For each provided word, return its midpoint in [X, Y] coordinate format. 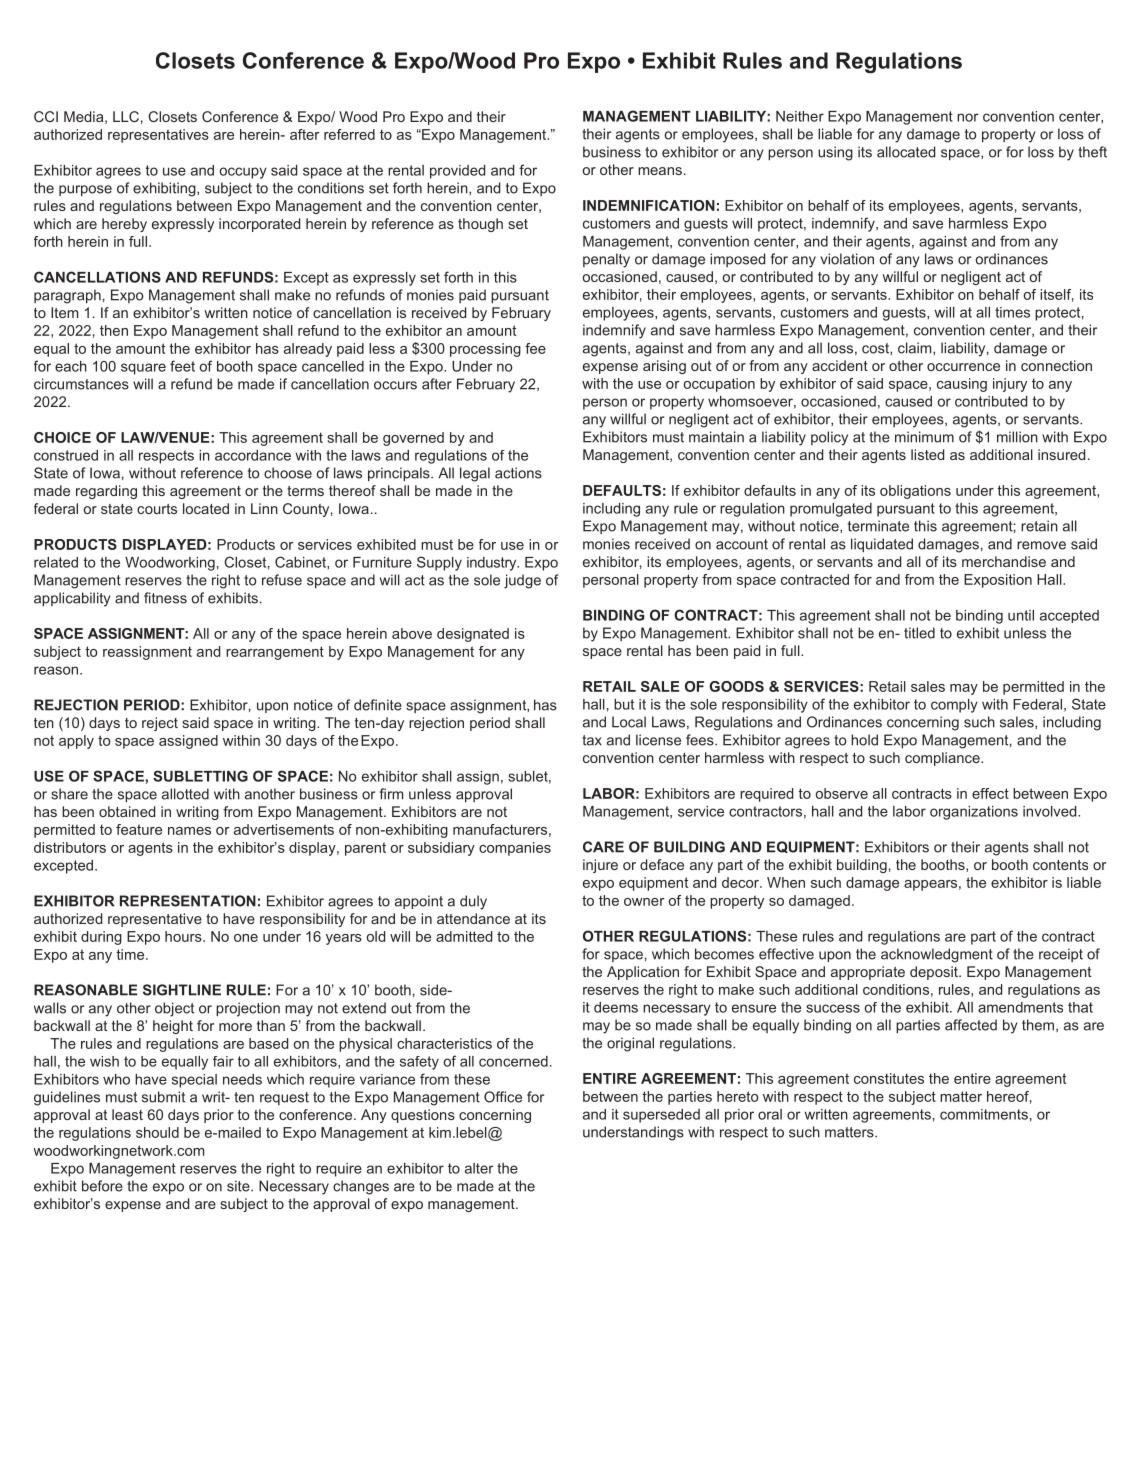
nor [968, 117]
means [660, 171]
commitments [984, 1114]
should [157, 1132]
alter [479, 1168]
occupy [243, 173]
